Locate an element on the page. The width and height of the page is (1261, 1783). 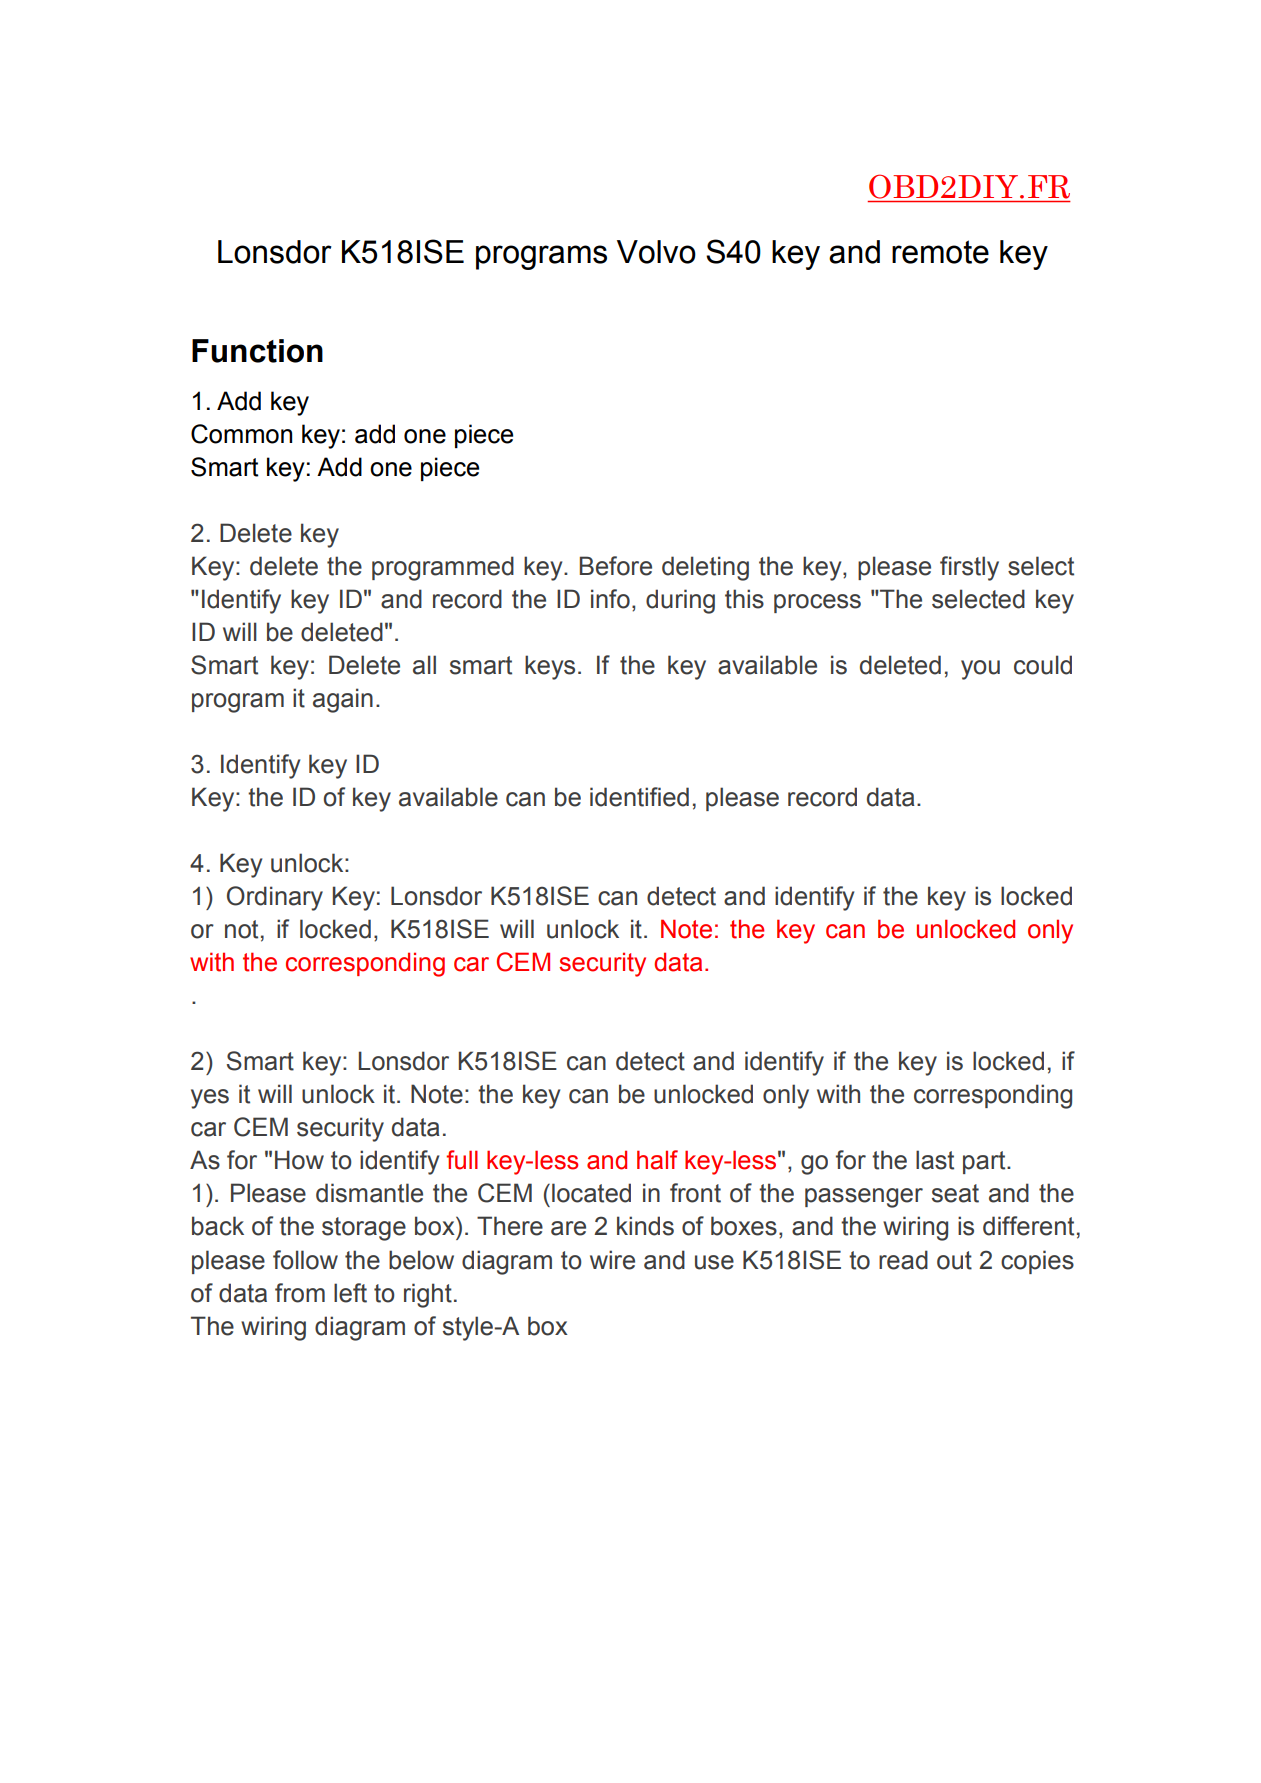
Function is located at coordinates (257, 351).
